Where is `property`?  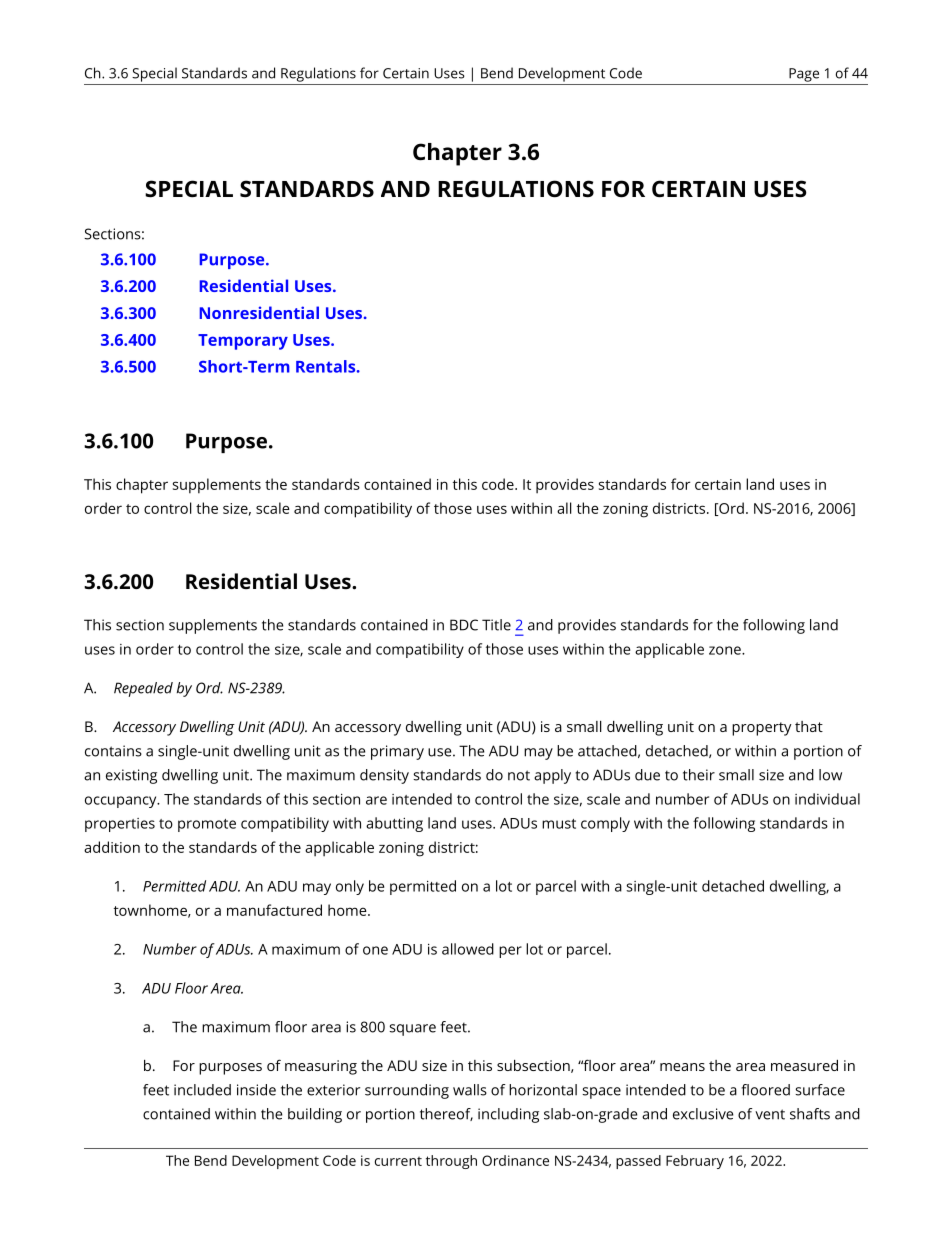
property is located at coordinates (762, 729).
